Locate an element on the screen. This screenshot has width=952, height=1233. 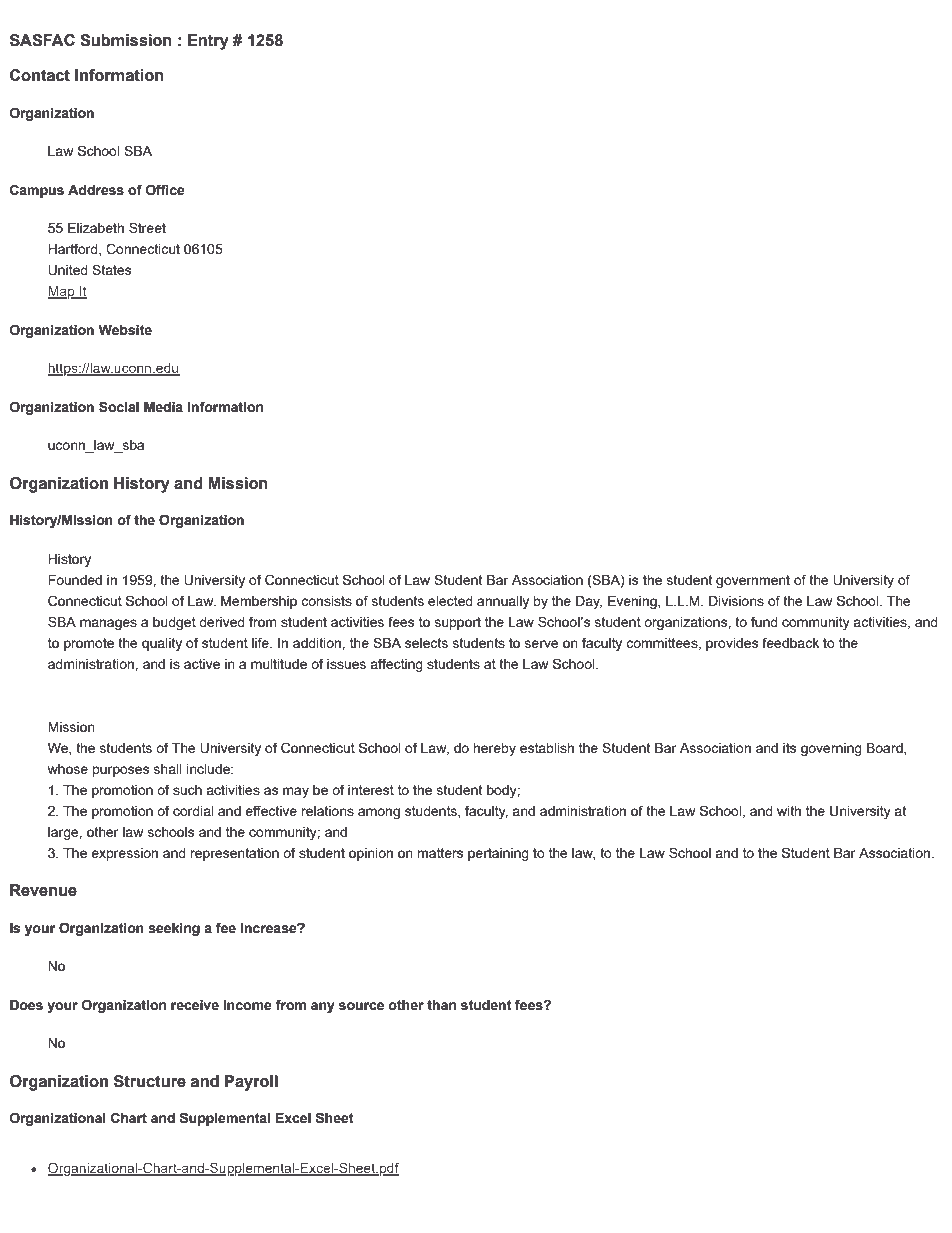
Social is located at coordinates (119, 407).
